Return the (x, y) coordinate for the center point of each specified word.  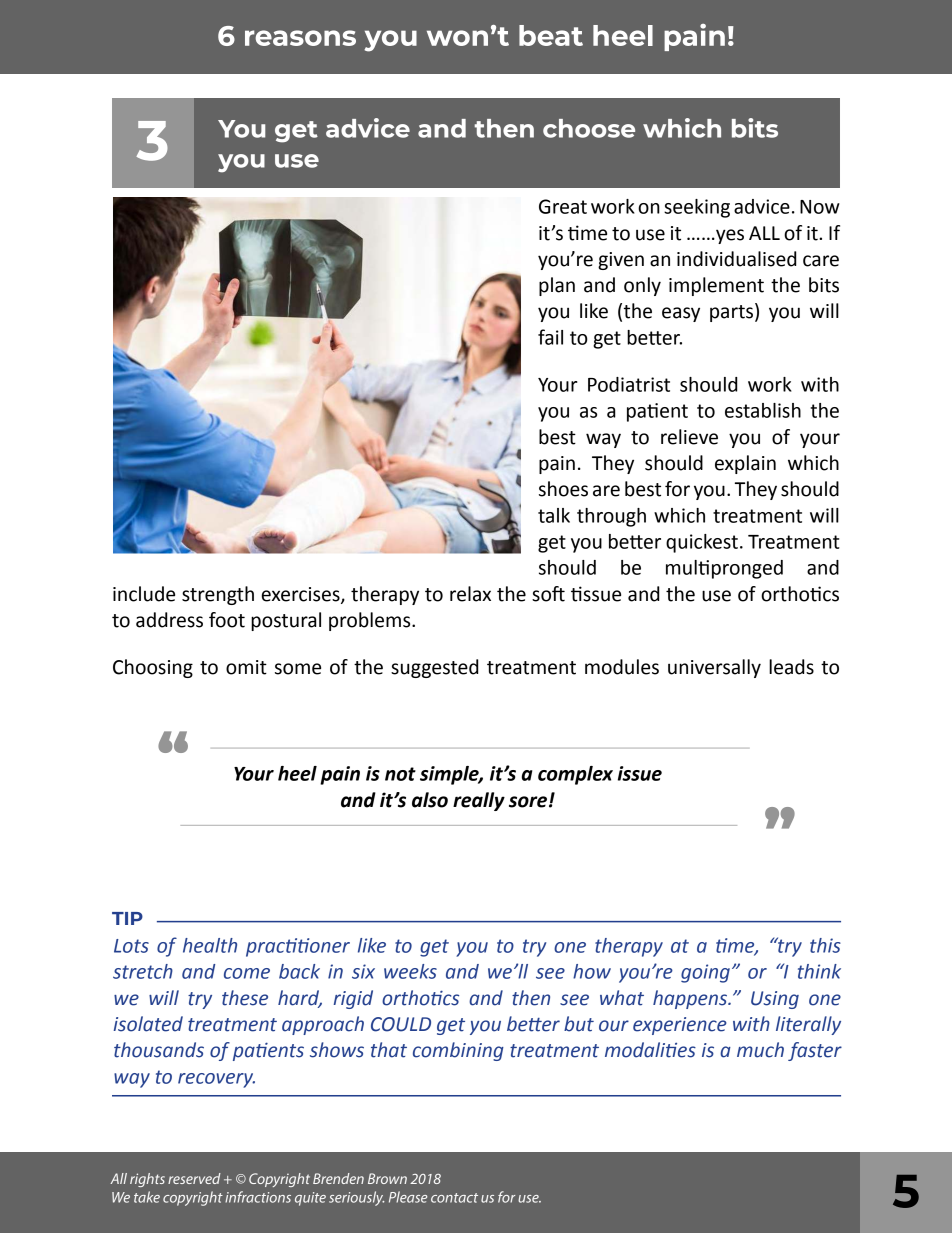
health (210, 945)
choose (589, 128)
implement (716, 286)
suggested (434, 668)
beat (551, 35)
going (705, 973)
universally (714, 668)
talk (554, 515)
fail (550, 337)
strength (218, 595)
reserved (194, 1178)
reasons (300, 38)
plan (557, 286)
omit (246, 667)
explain (745, 464)
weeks (410, 971)
